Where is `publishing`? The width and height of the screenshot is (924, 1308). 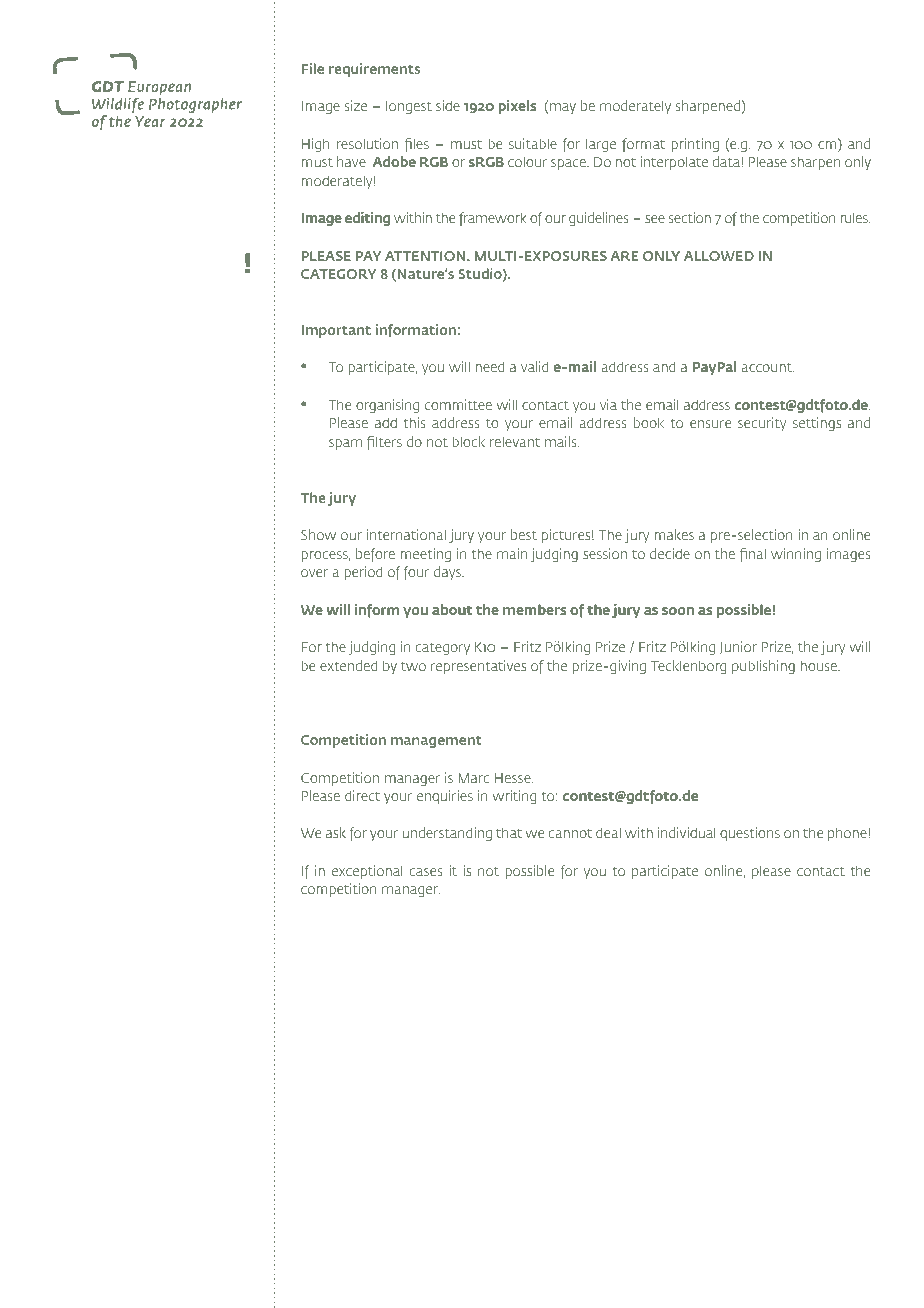 publishing is located at coordinates (763, 667).
